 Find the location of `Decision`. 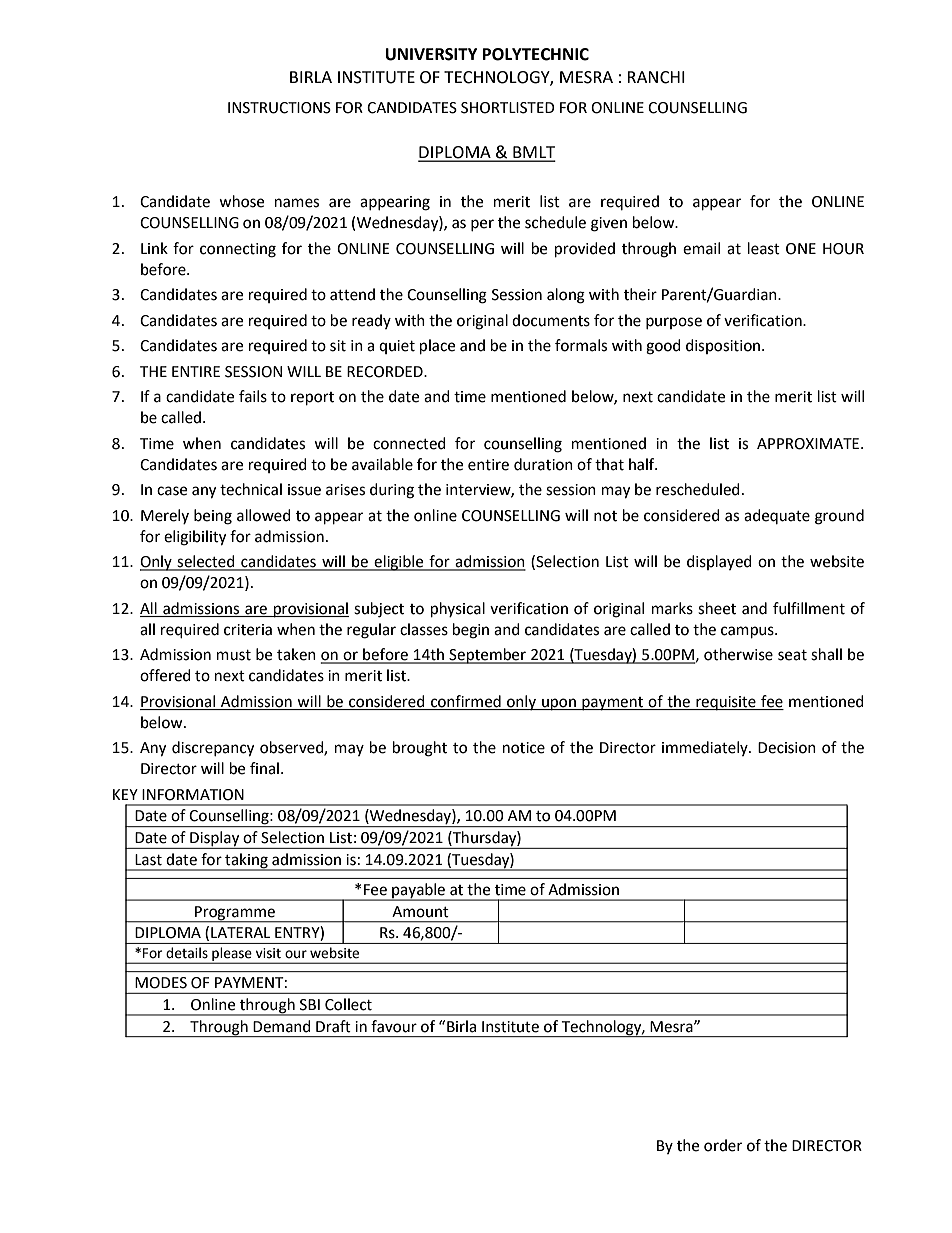

Decision is located at coordinates (787, 748).
